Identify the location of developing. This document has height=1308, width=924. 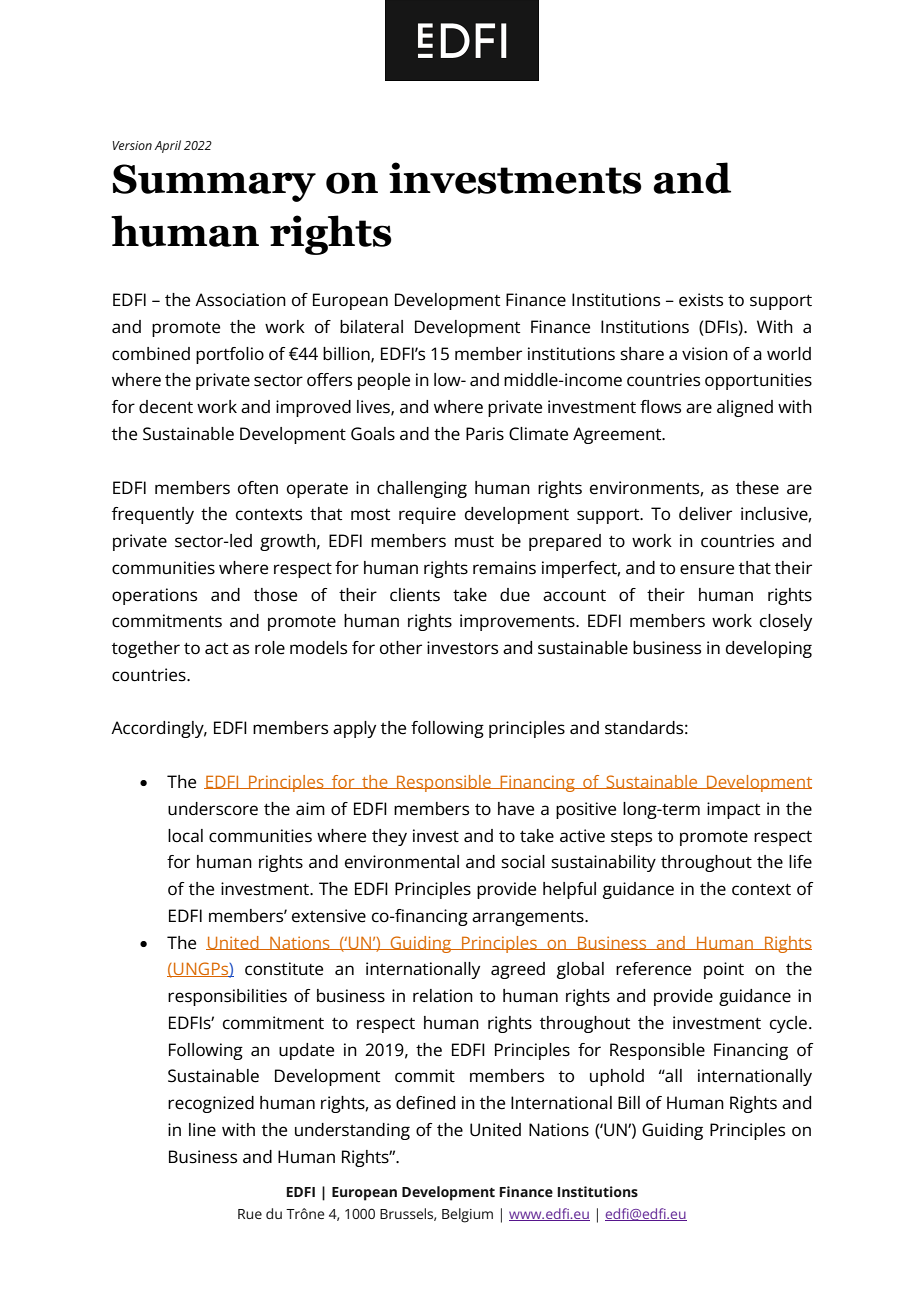
(769, 649).
